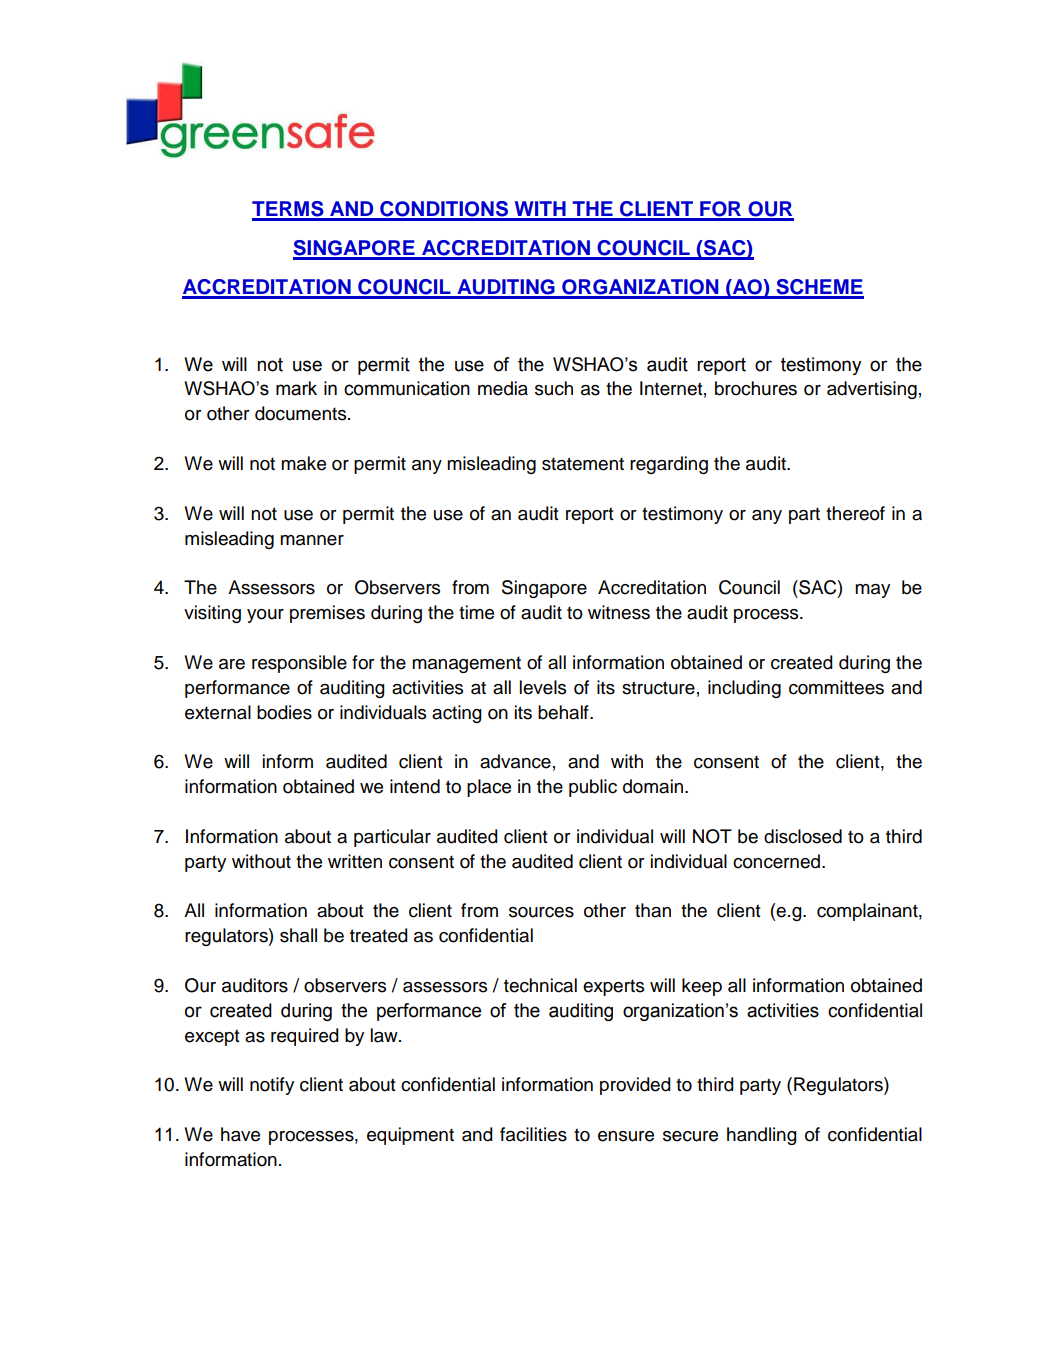 This document has width=1046, height=1353. I want to click on shall, so click(298, 935).
